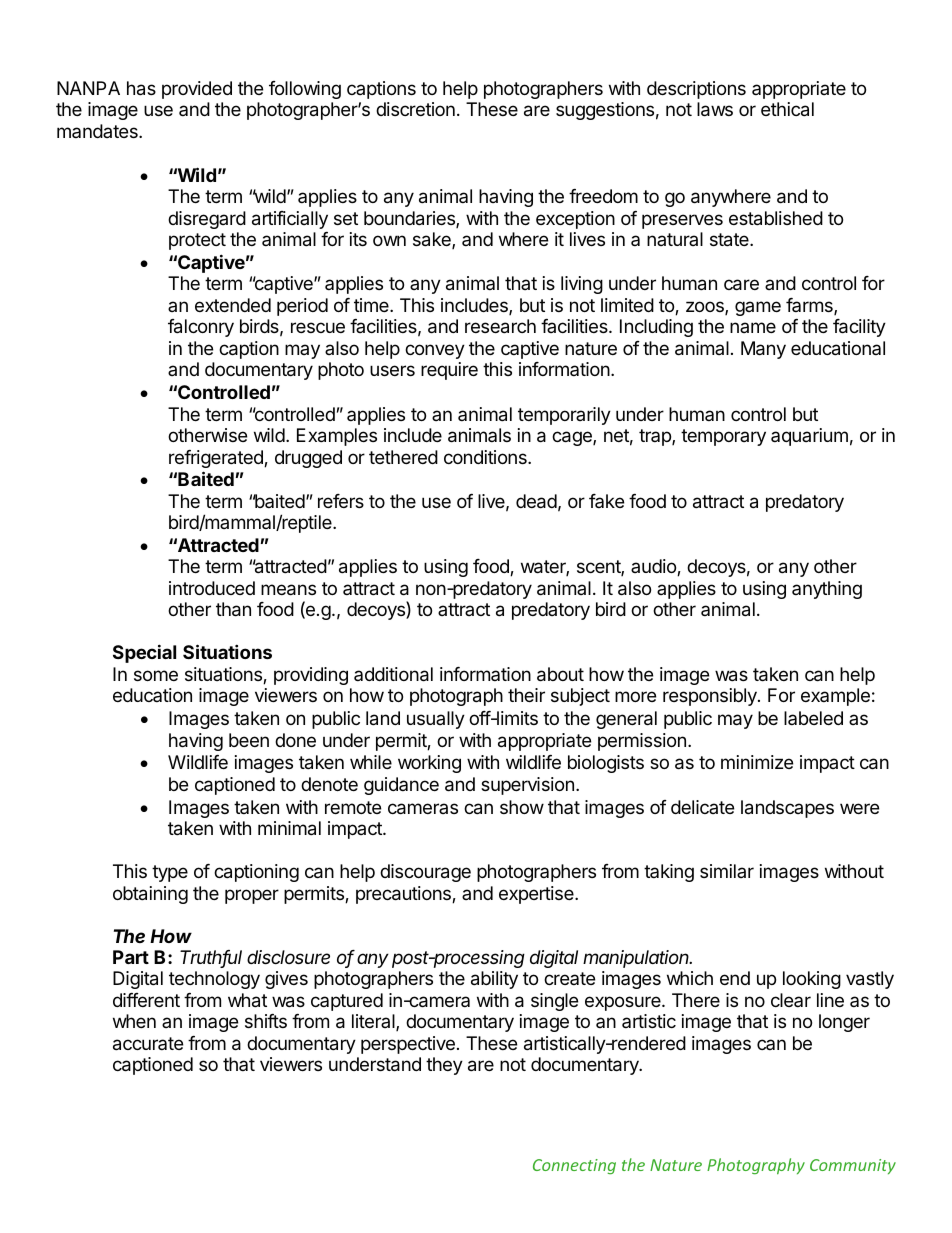 The height and width of the document is (1233, 952). I want to click on aquarium, so click(809, 437).
